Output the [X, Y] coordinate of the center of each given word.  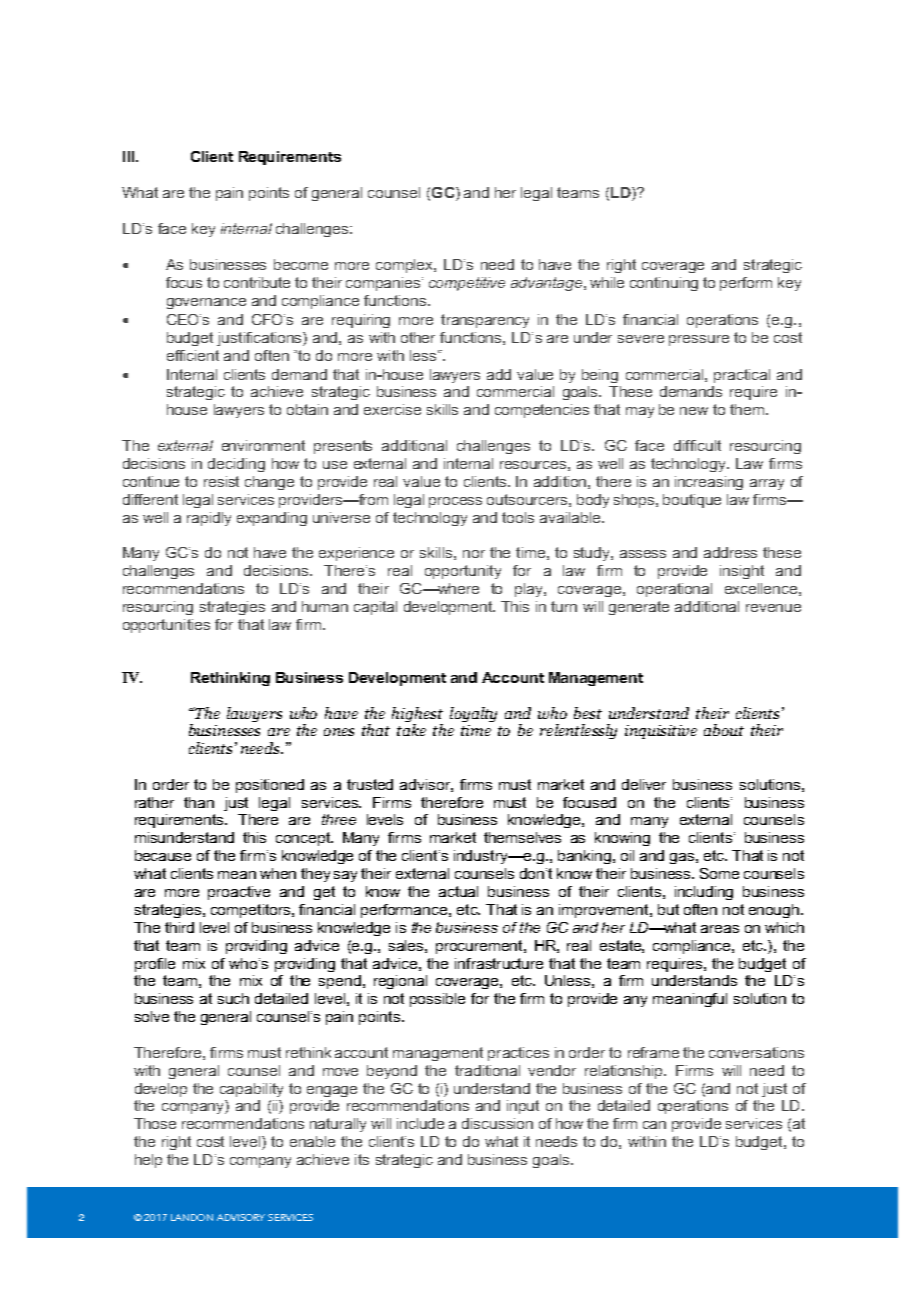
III [130, 156]
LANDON [192, 1217]
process [455, 502]
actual [458, 891]
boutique [692, 501]
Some [719, 873]
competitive [467, 284]
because [163, 855]
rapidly [209, 519]
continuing [664, 284]
